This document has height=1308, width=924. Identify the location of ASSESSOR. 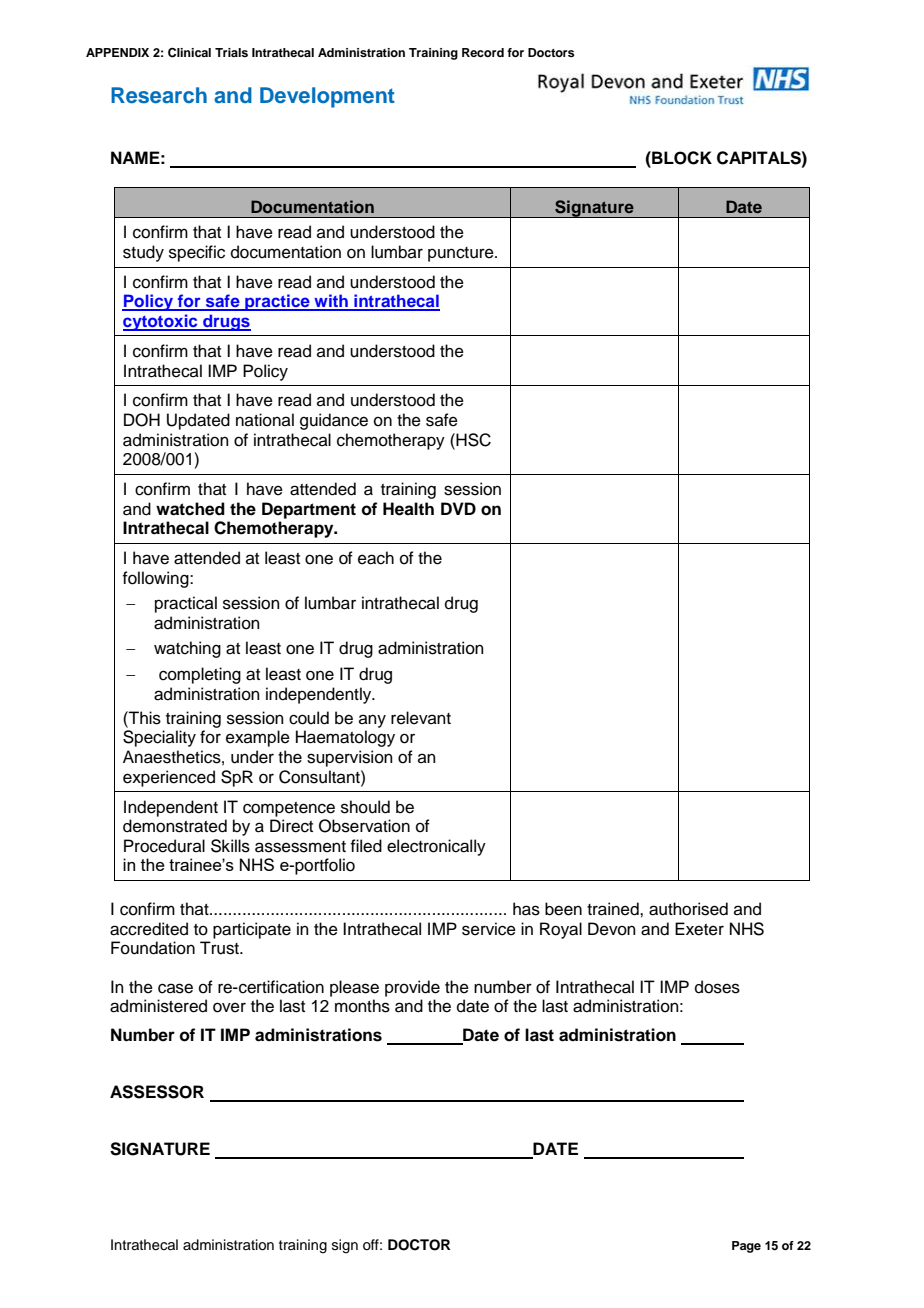
(157, 1092).
